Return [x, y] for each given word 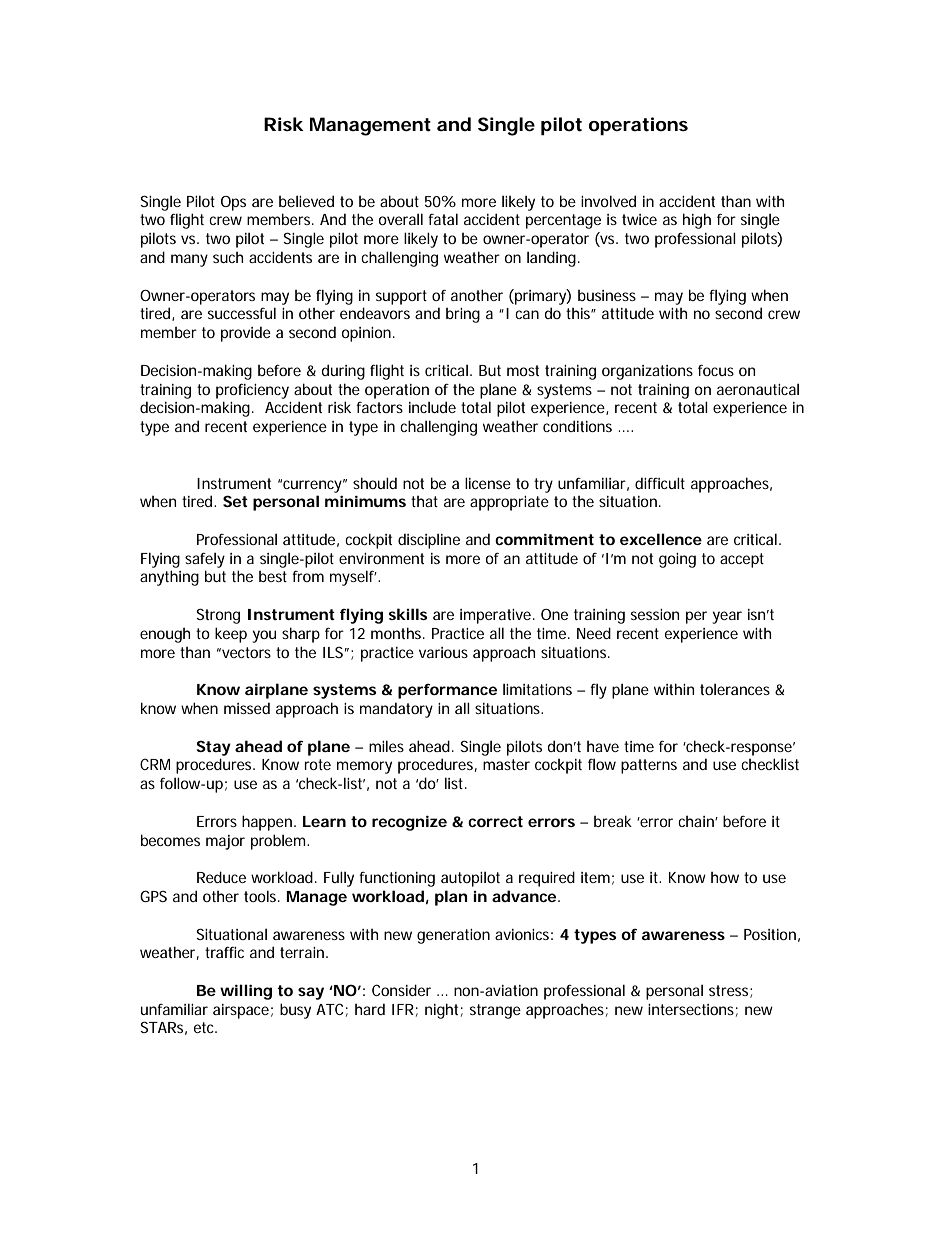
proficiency [252, 391]
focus [716, 370]
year [727, 617]
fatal [443, 219]
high [697, 221]
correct [495, 821]
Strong [218, 616]
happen [267, 823]
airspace [241, 1011]
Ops [233, 203]
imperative [495, 616]
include [432, 407]
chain [697, 821]
